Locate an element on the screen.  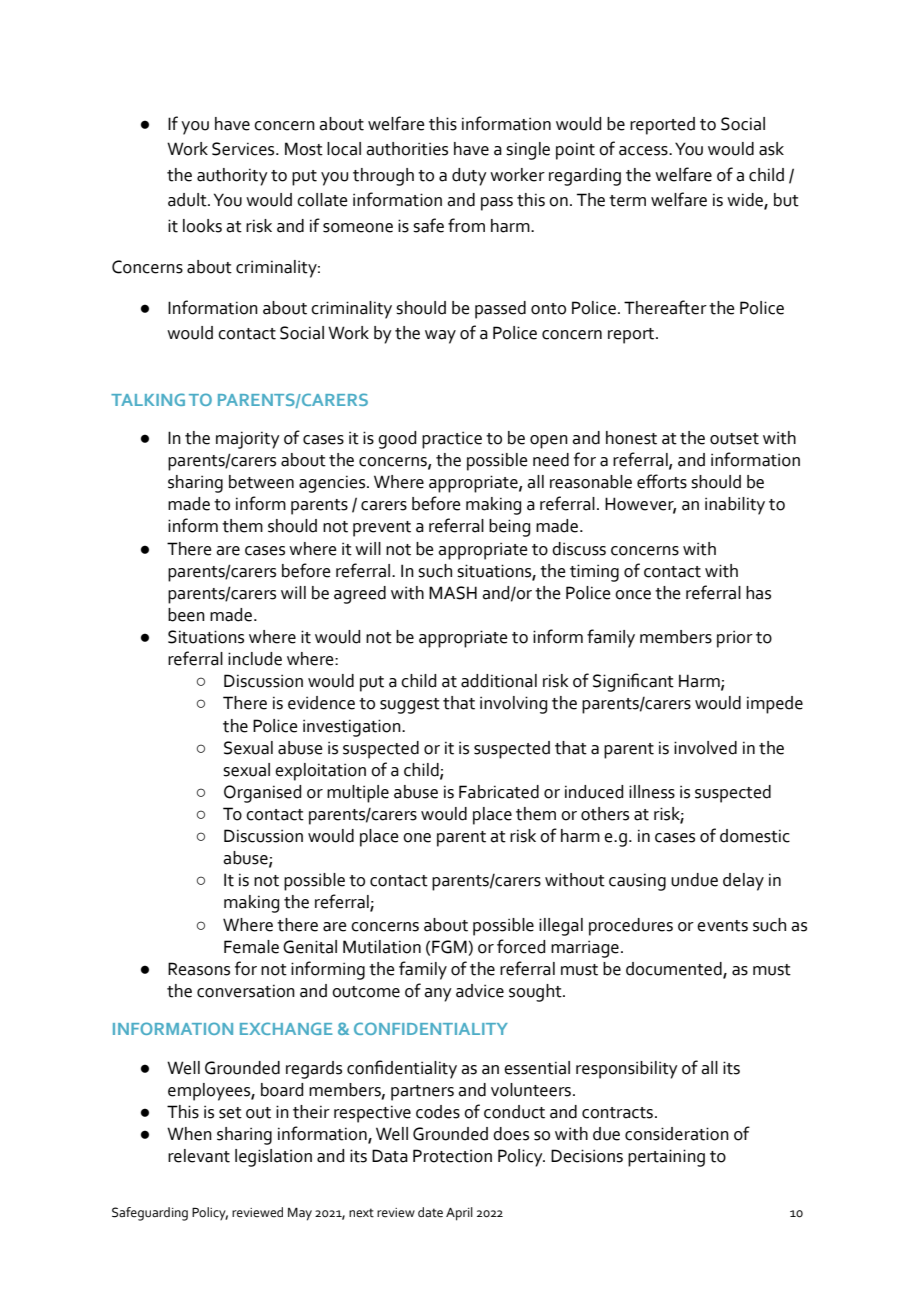
practice is located at coordinates (452, 440).
